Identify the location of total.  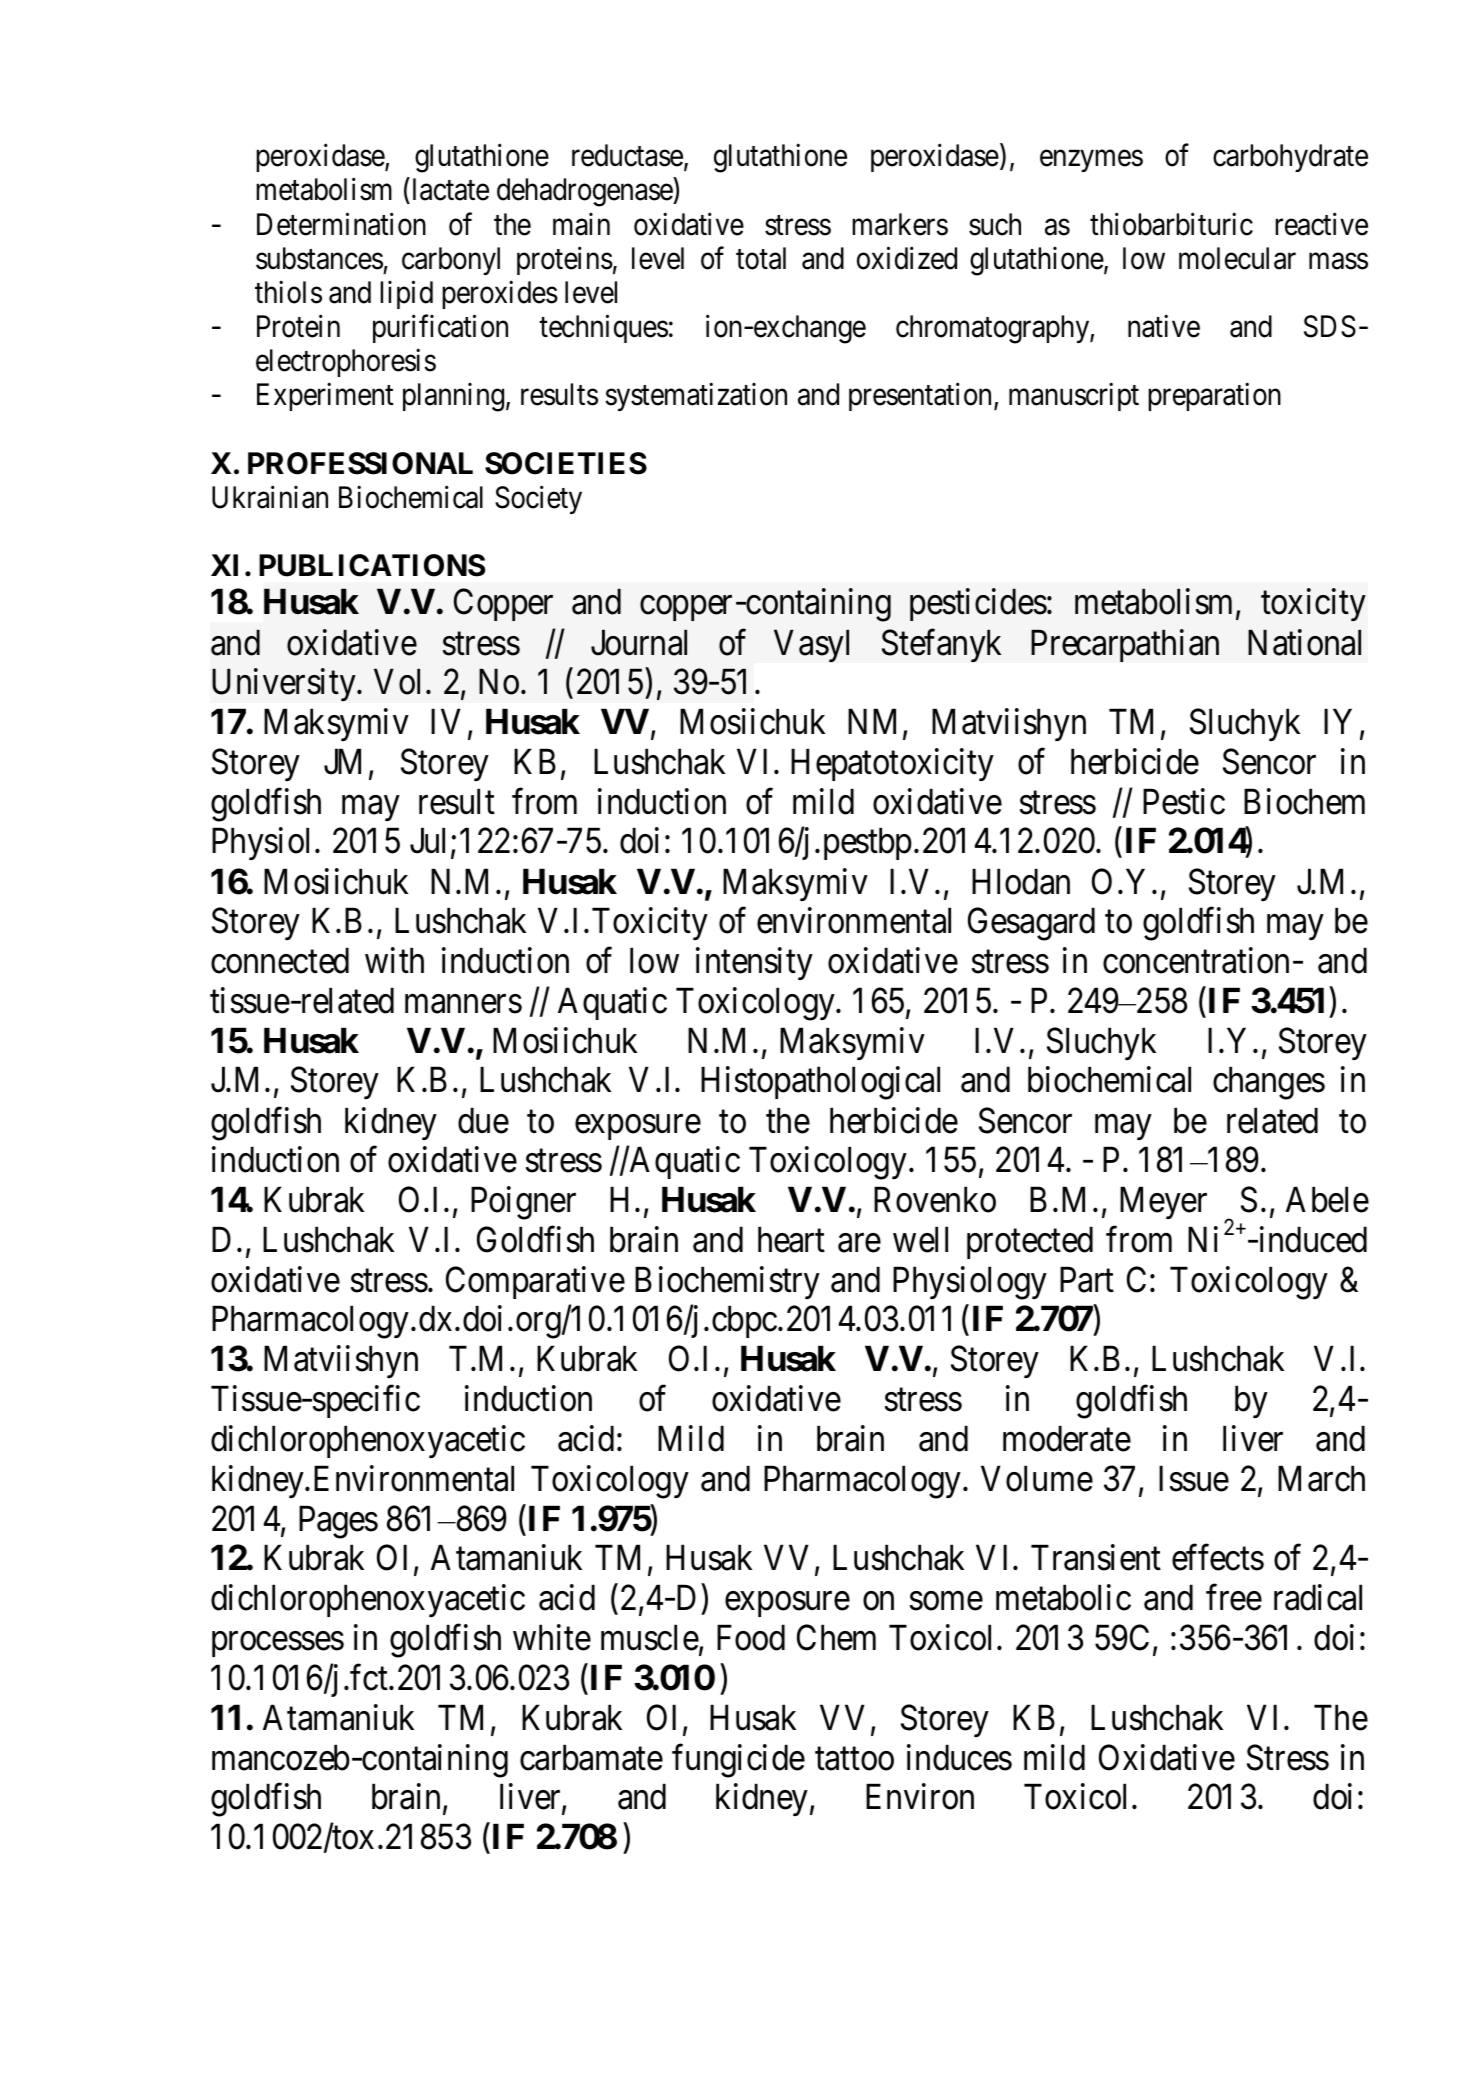
(761, 258).
